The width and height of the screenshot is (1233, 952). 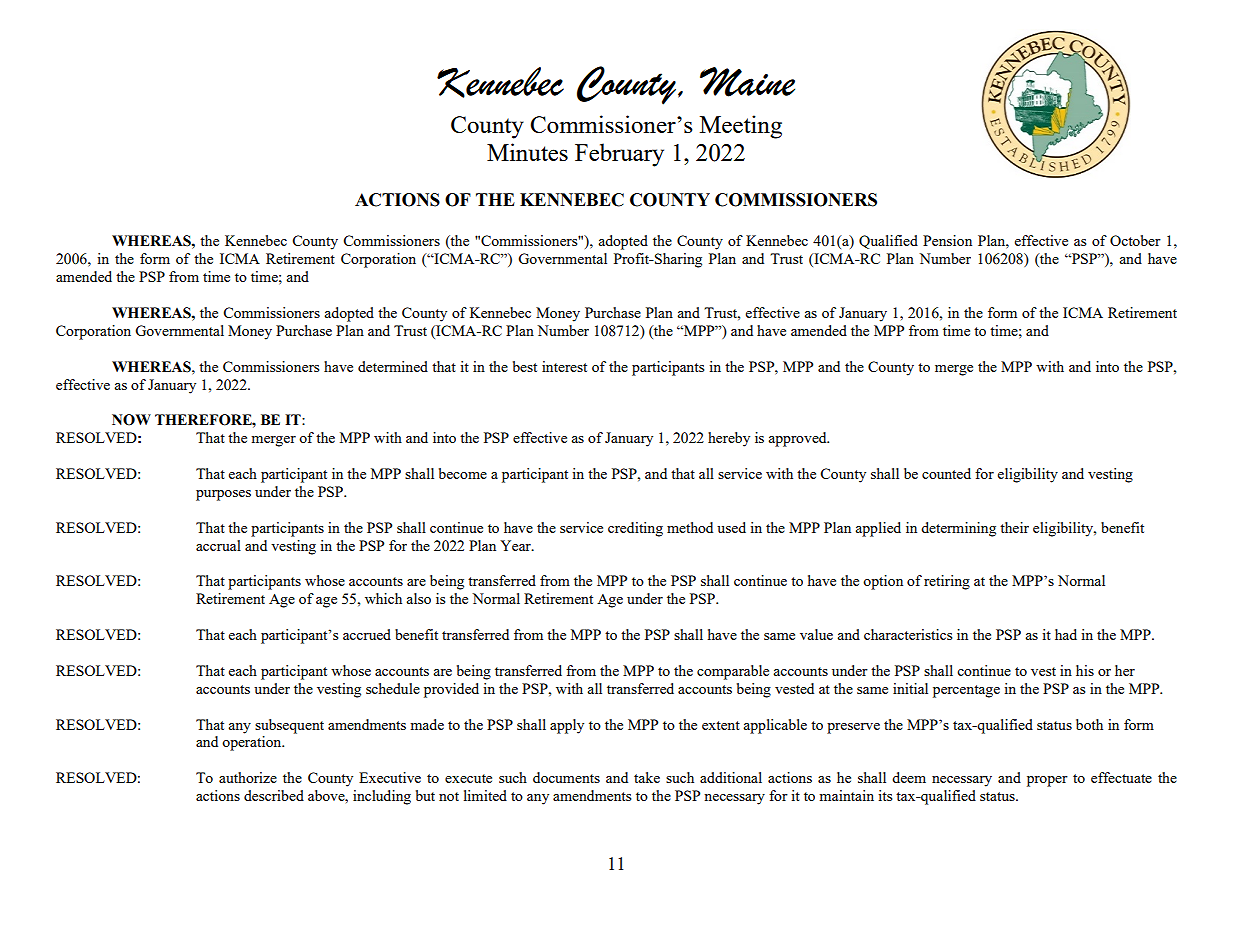 I want to click on take, so click(x=647, y=777).
